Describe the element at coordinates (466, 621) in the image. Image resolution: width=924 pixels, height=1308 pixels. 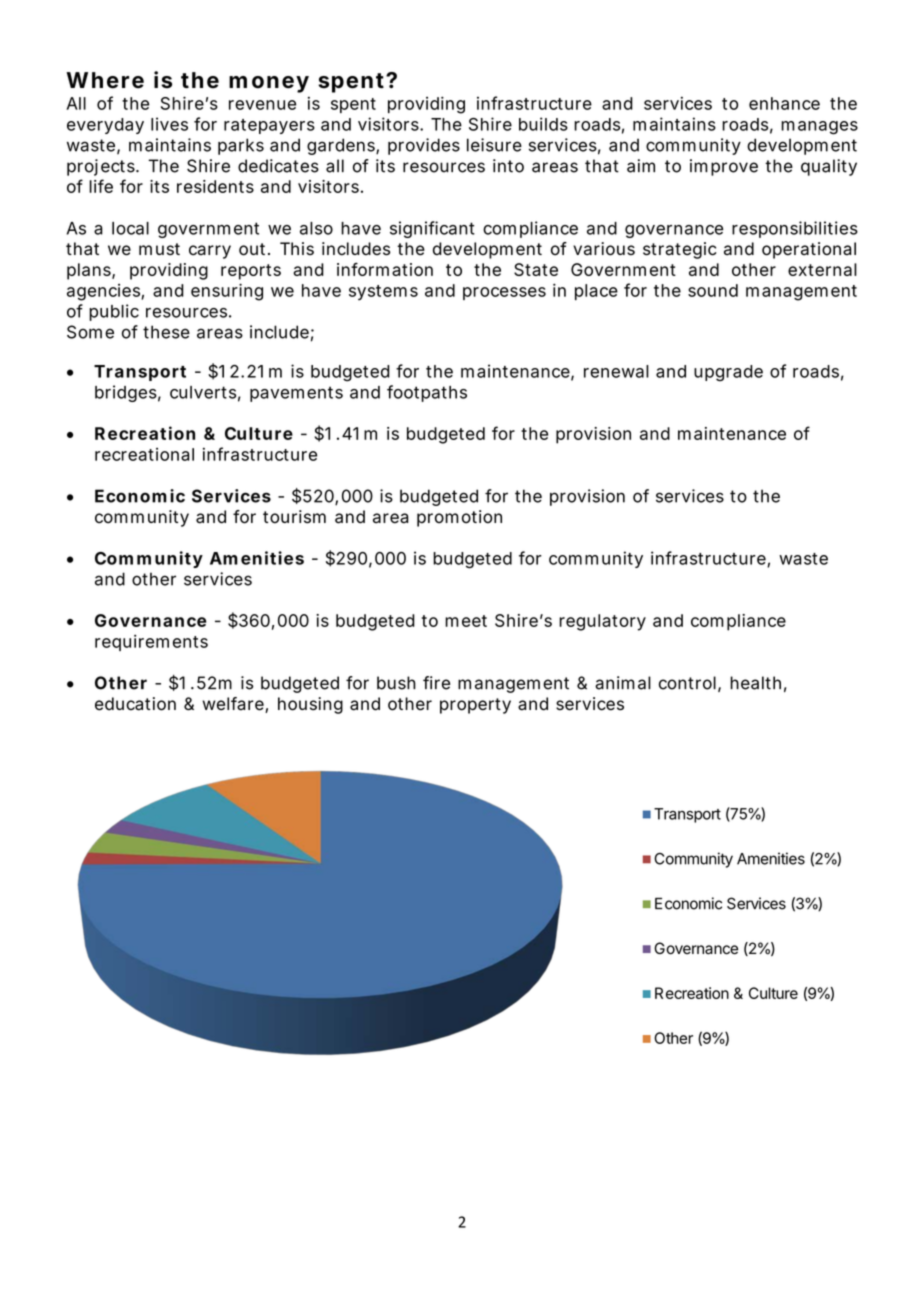
I see `meet` at that location.
